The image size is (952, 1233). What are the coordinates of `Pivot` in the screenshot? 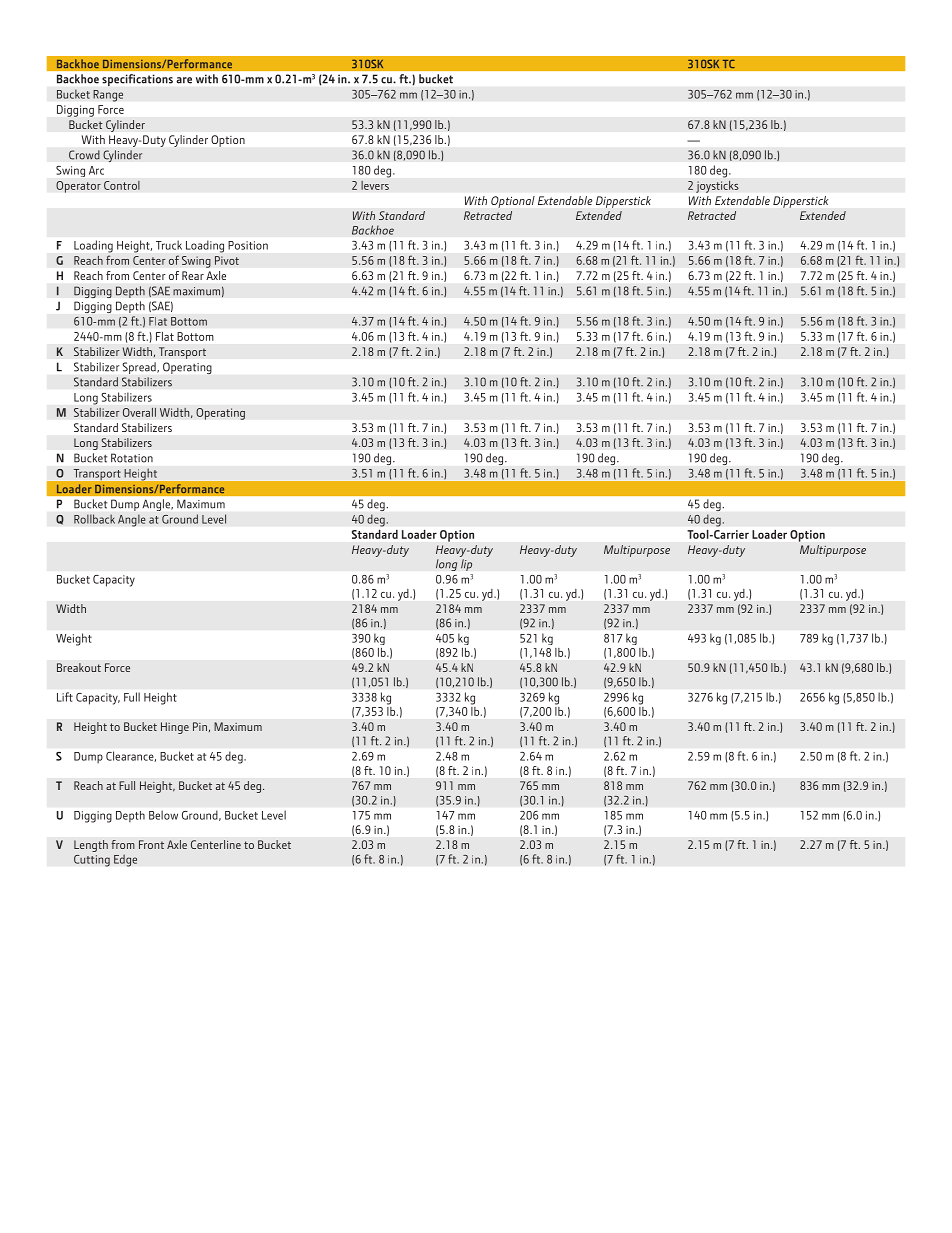 It's located at (227, 260).
